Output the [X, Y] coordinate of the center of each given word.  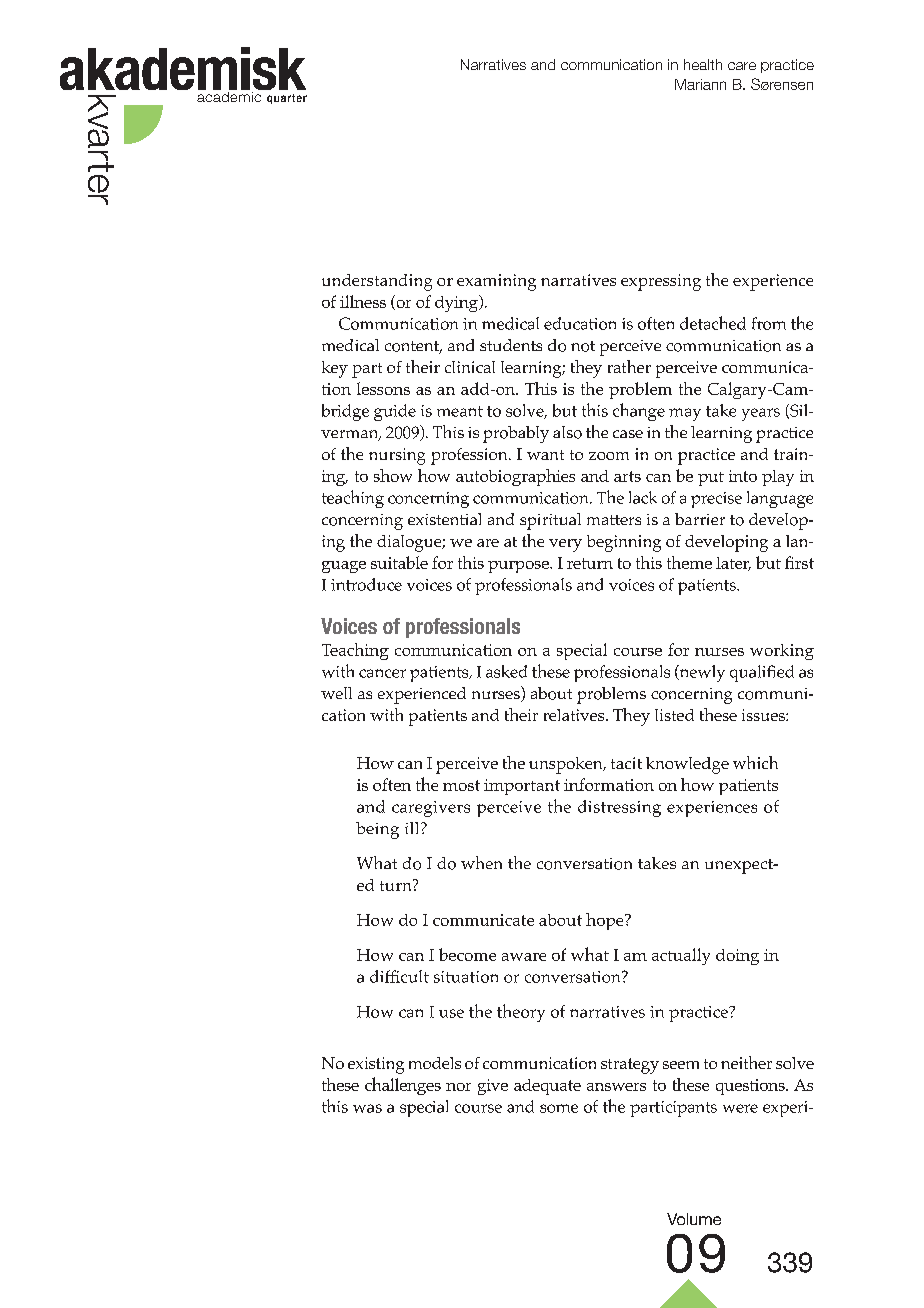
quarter [287, 99]
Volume [694, 1219]
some [559, 1108]
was [367, 1108]
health [703, 64]
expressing [661, 282]
